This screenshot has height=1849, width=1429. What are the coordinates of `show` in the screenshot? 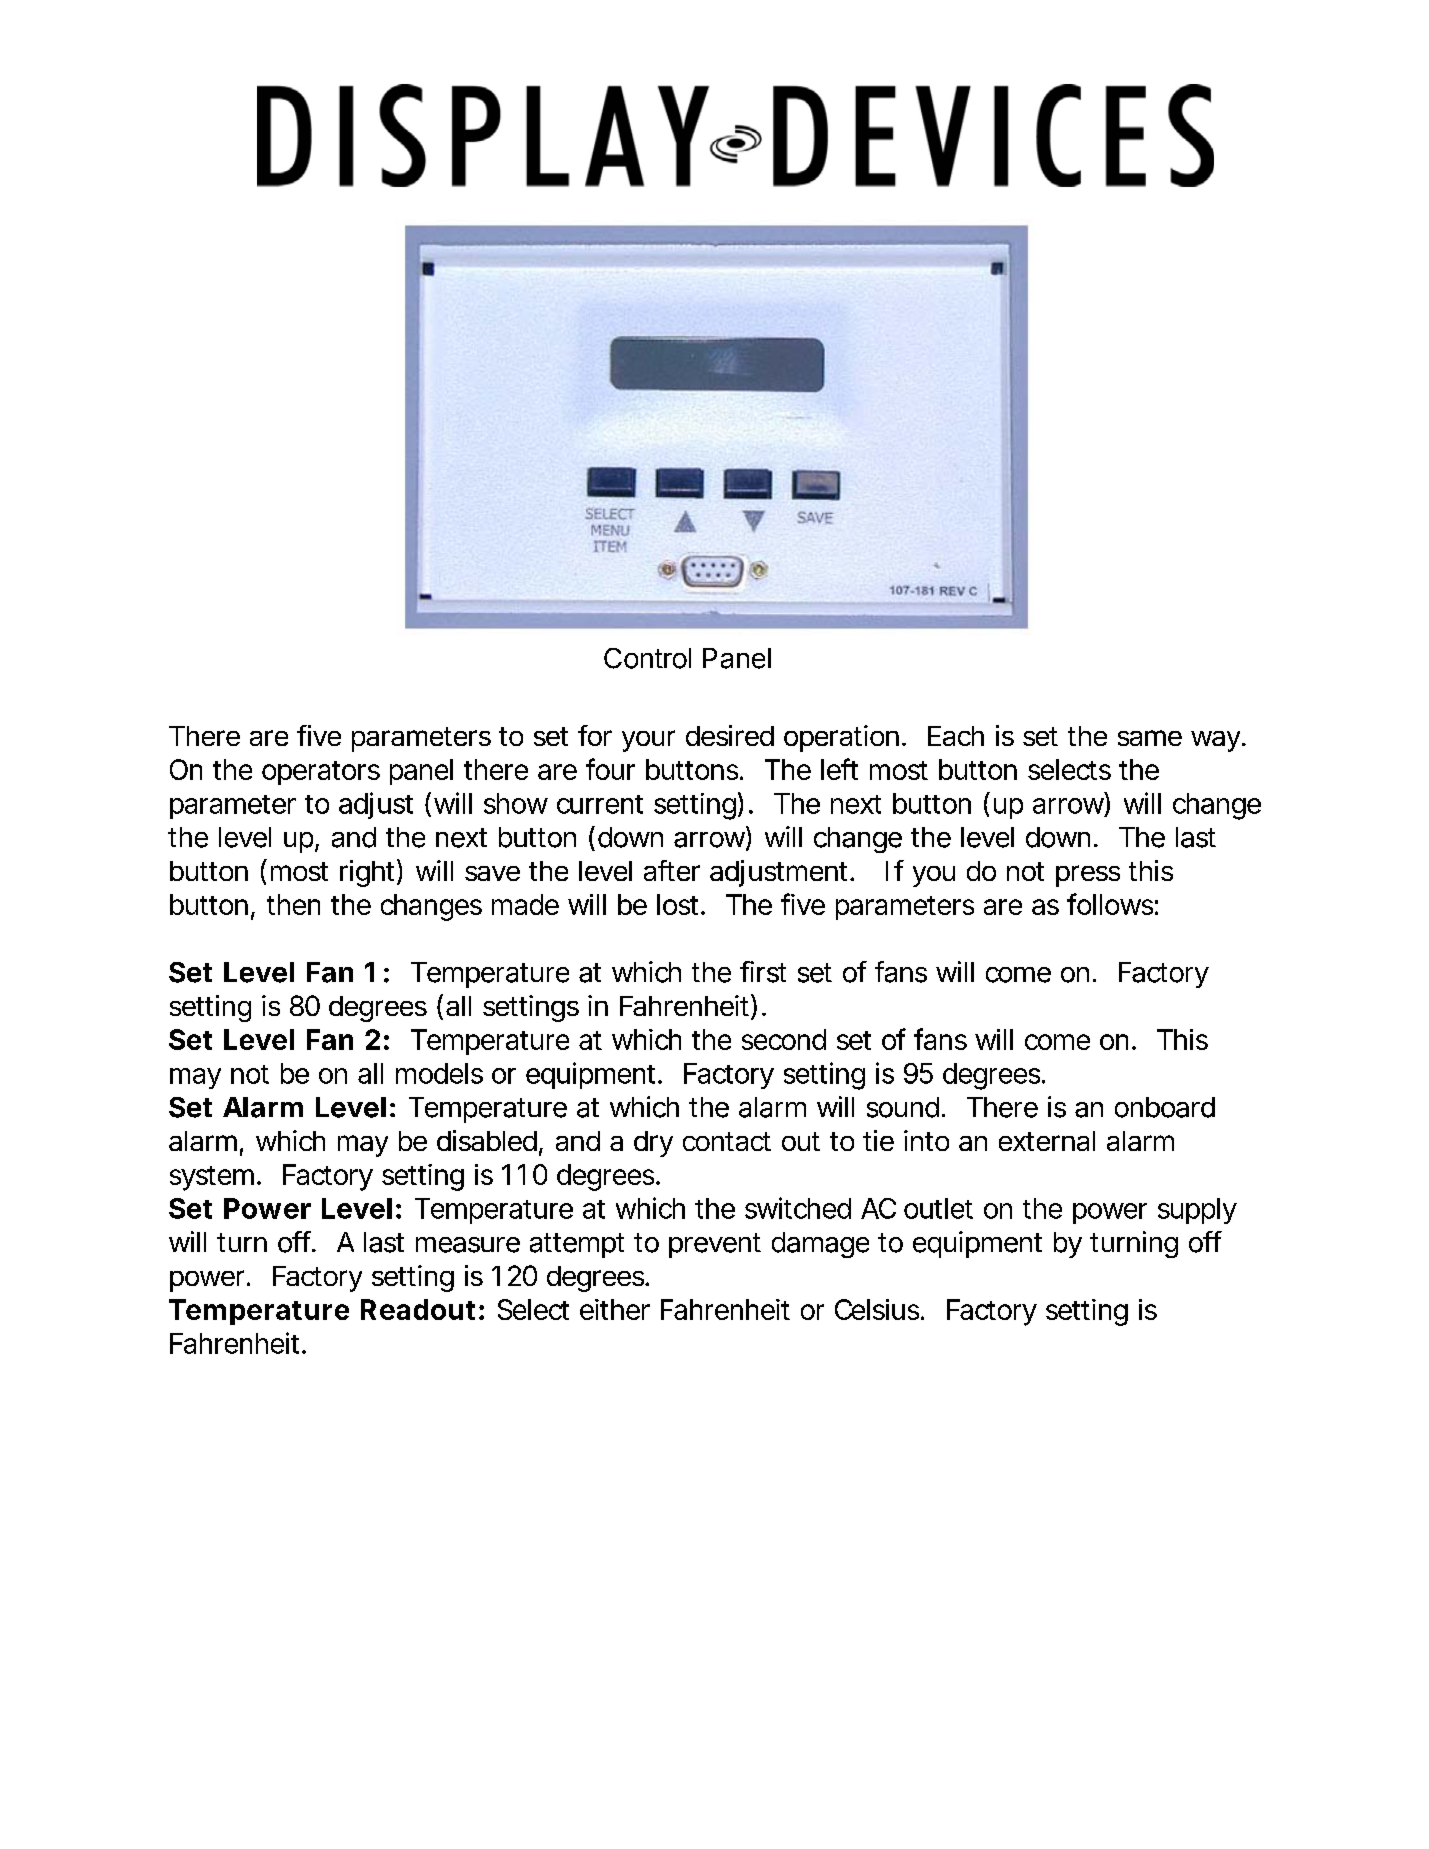 It's located at (516, 803).
